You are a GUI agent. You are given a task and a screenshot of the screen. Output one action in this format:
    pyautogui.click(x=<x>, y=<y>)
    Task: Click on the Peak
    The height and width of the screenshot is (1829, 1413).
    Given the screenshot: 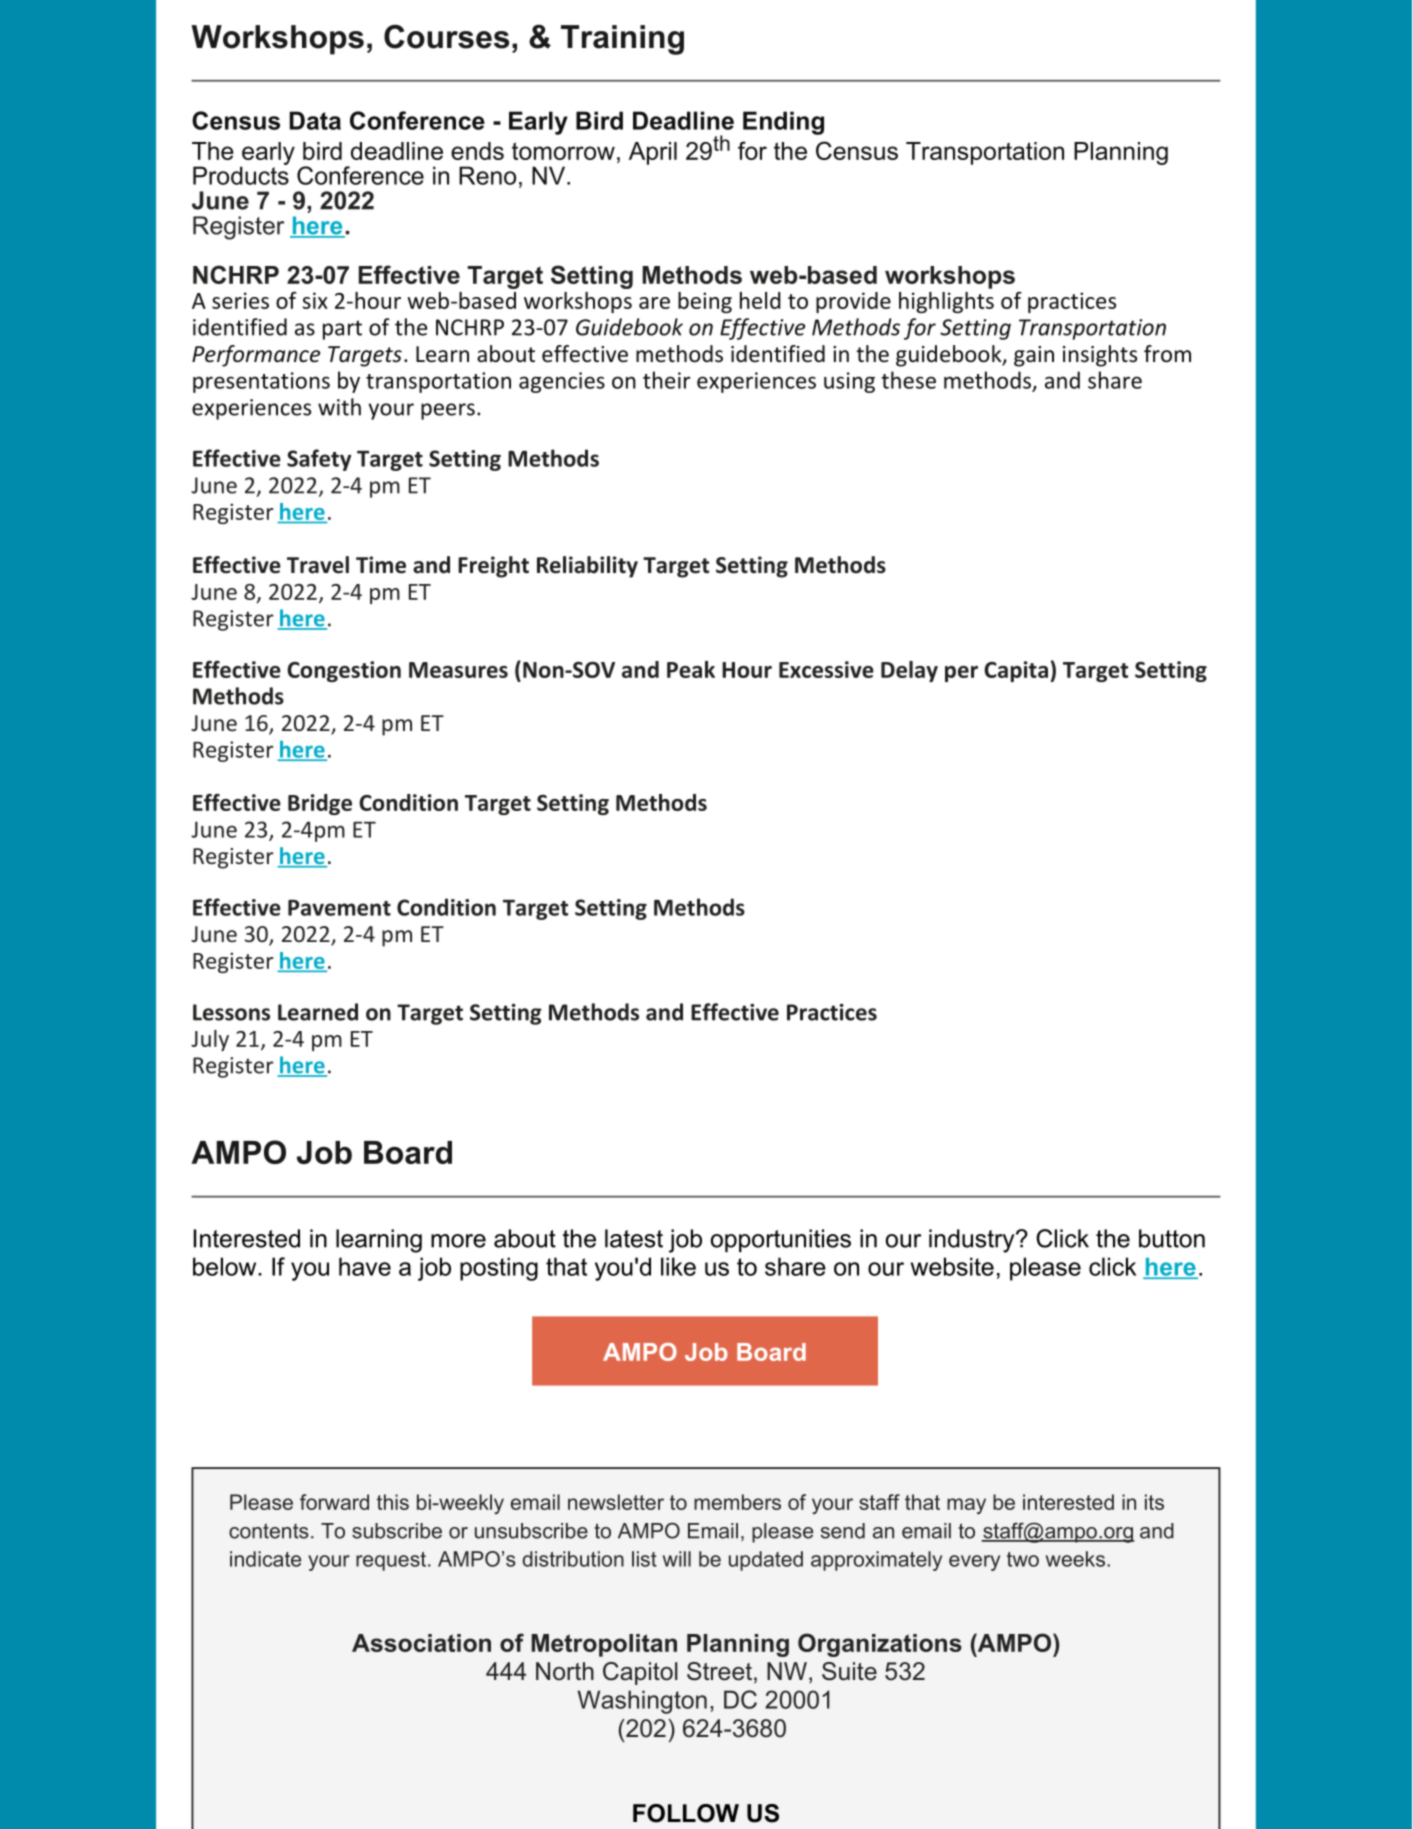 What is the action you would take?
    pyautogui.click(x=691, y=669)
